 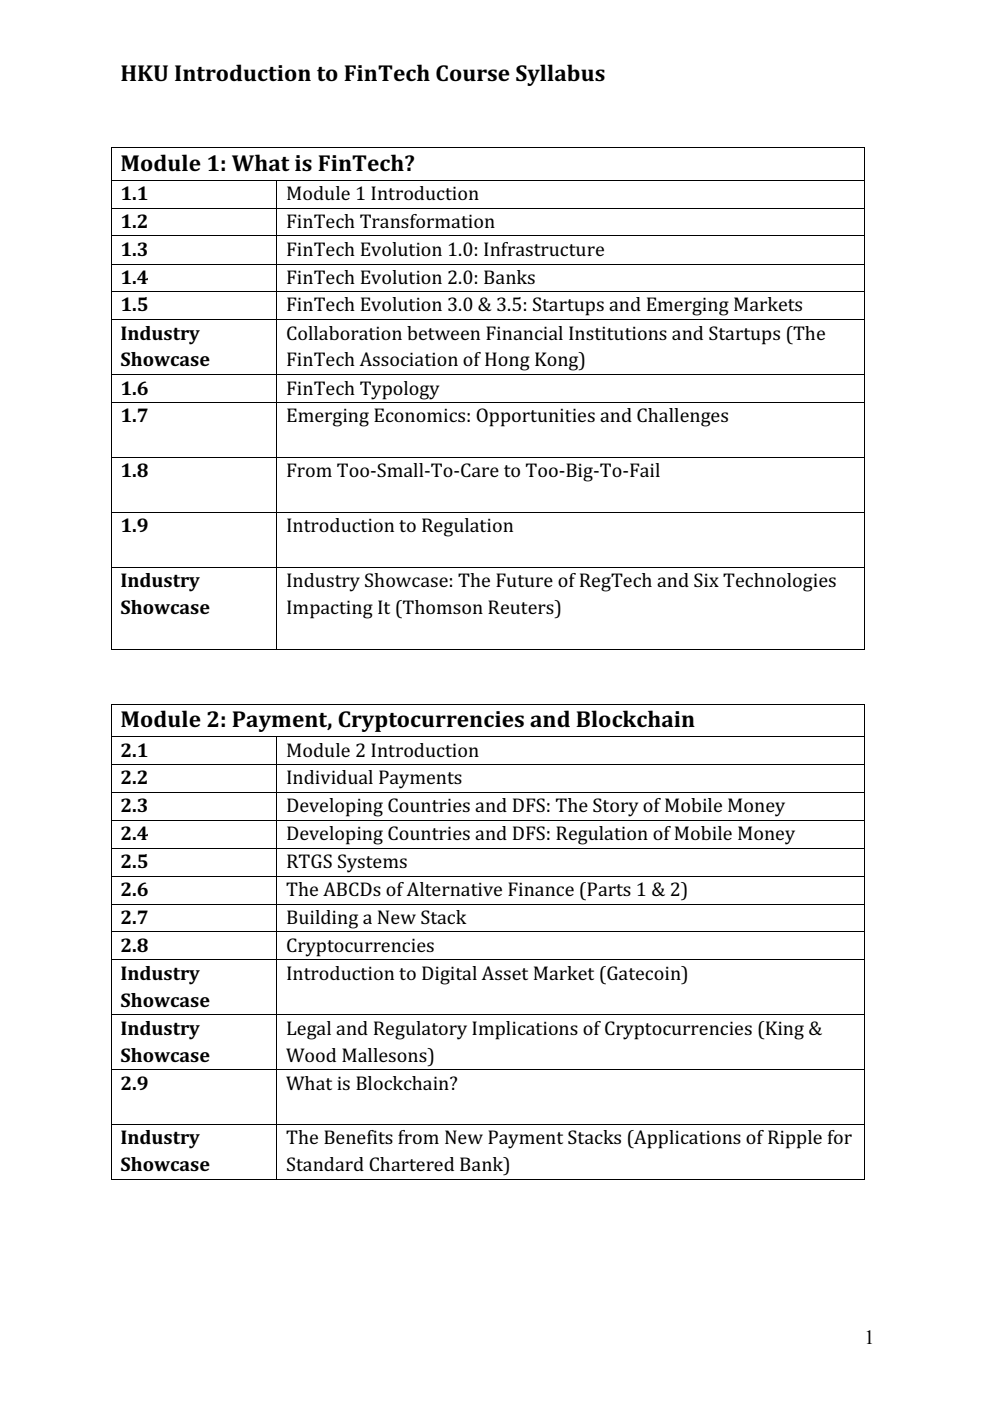 I want to click on Typology, so click(x=399, y=390).
